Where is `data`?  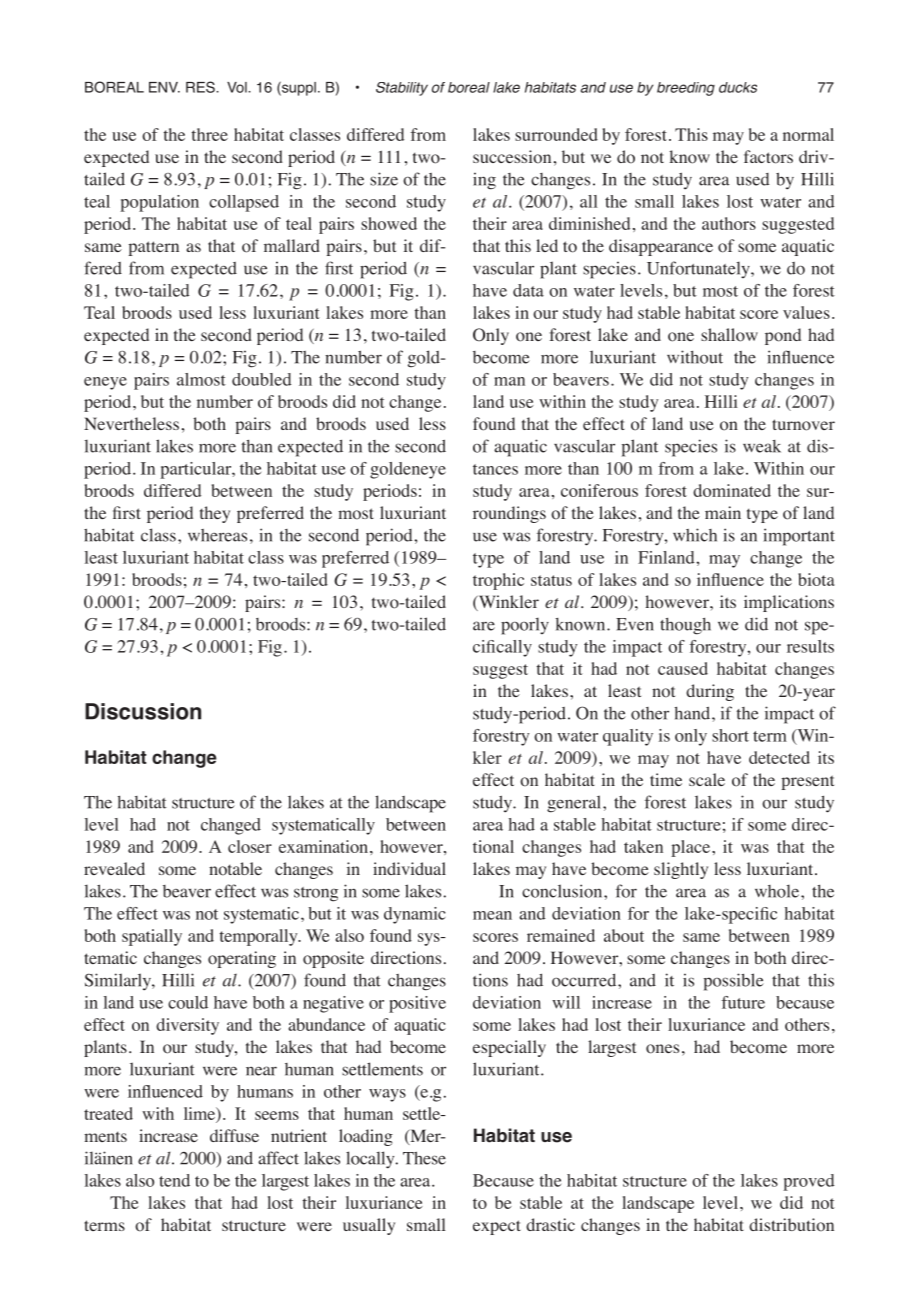
data is located at coordinates (528, 290).
